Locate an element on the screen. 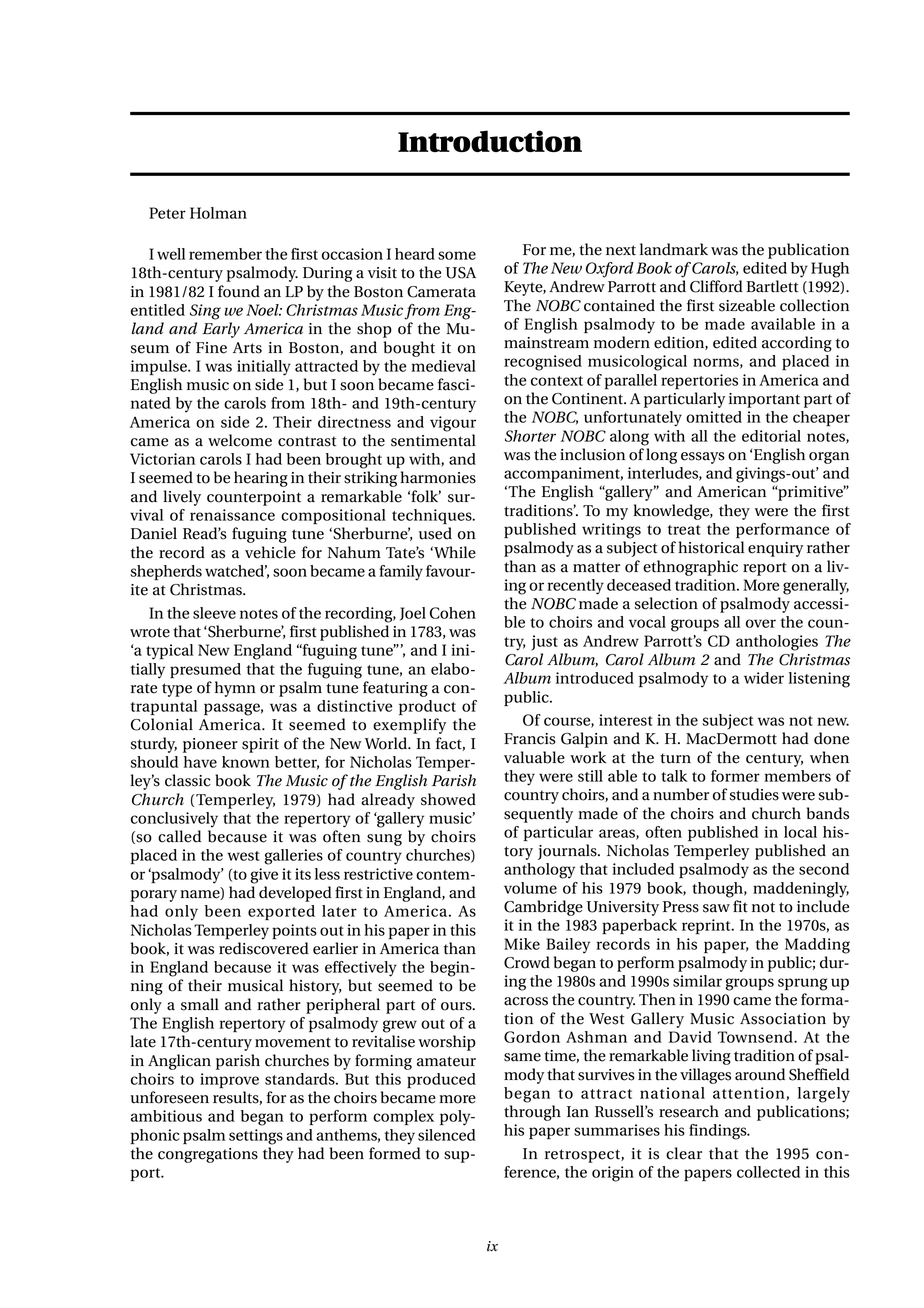  some is located at coordinates (457, 255).
